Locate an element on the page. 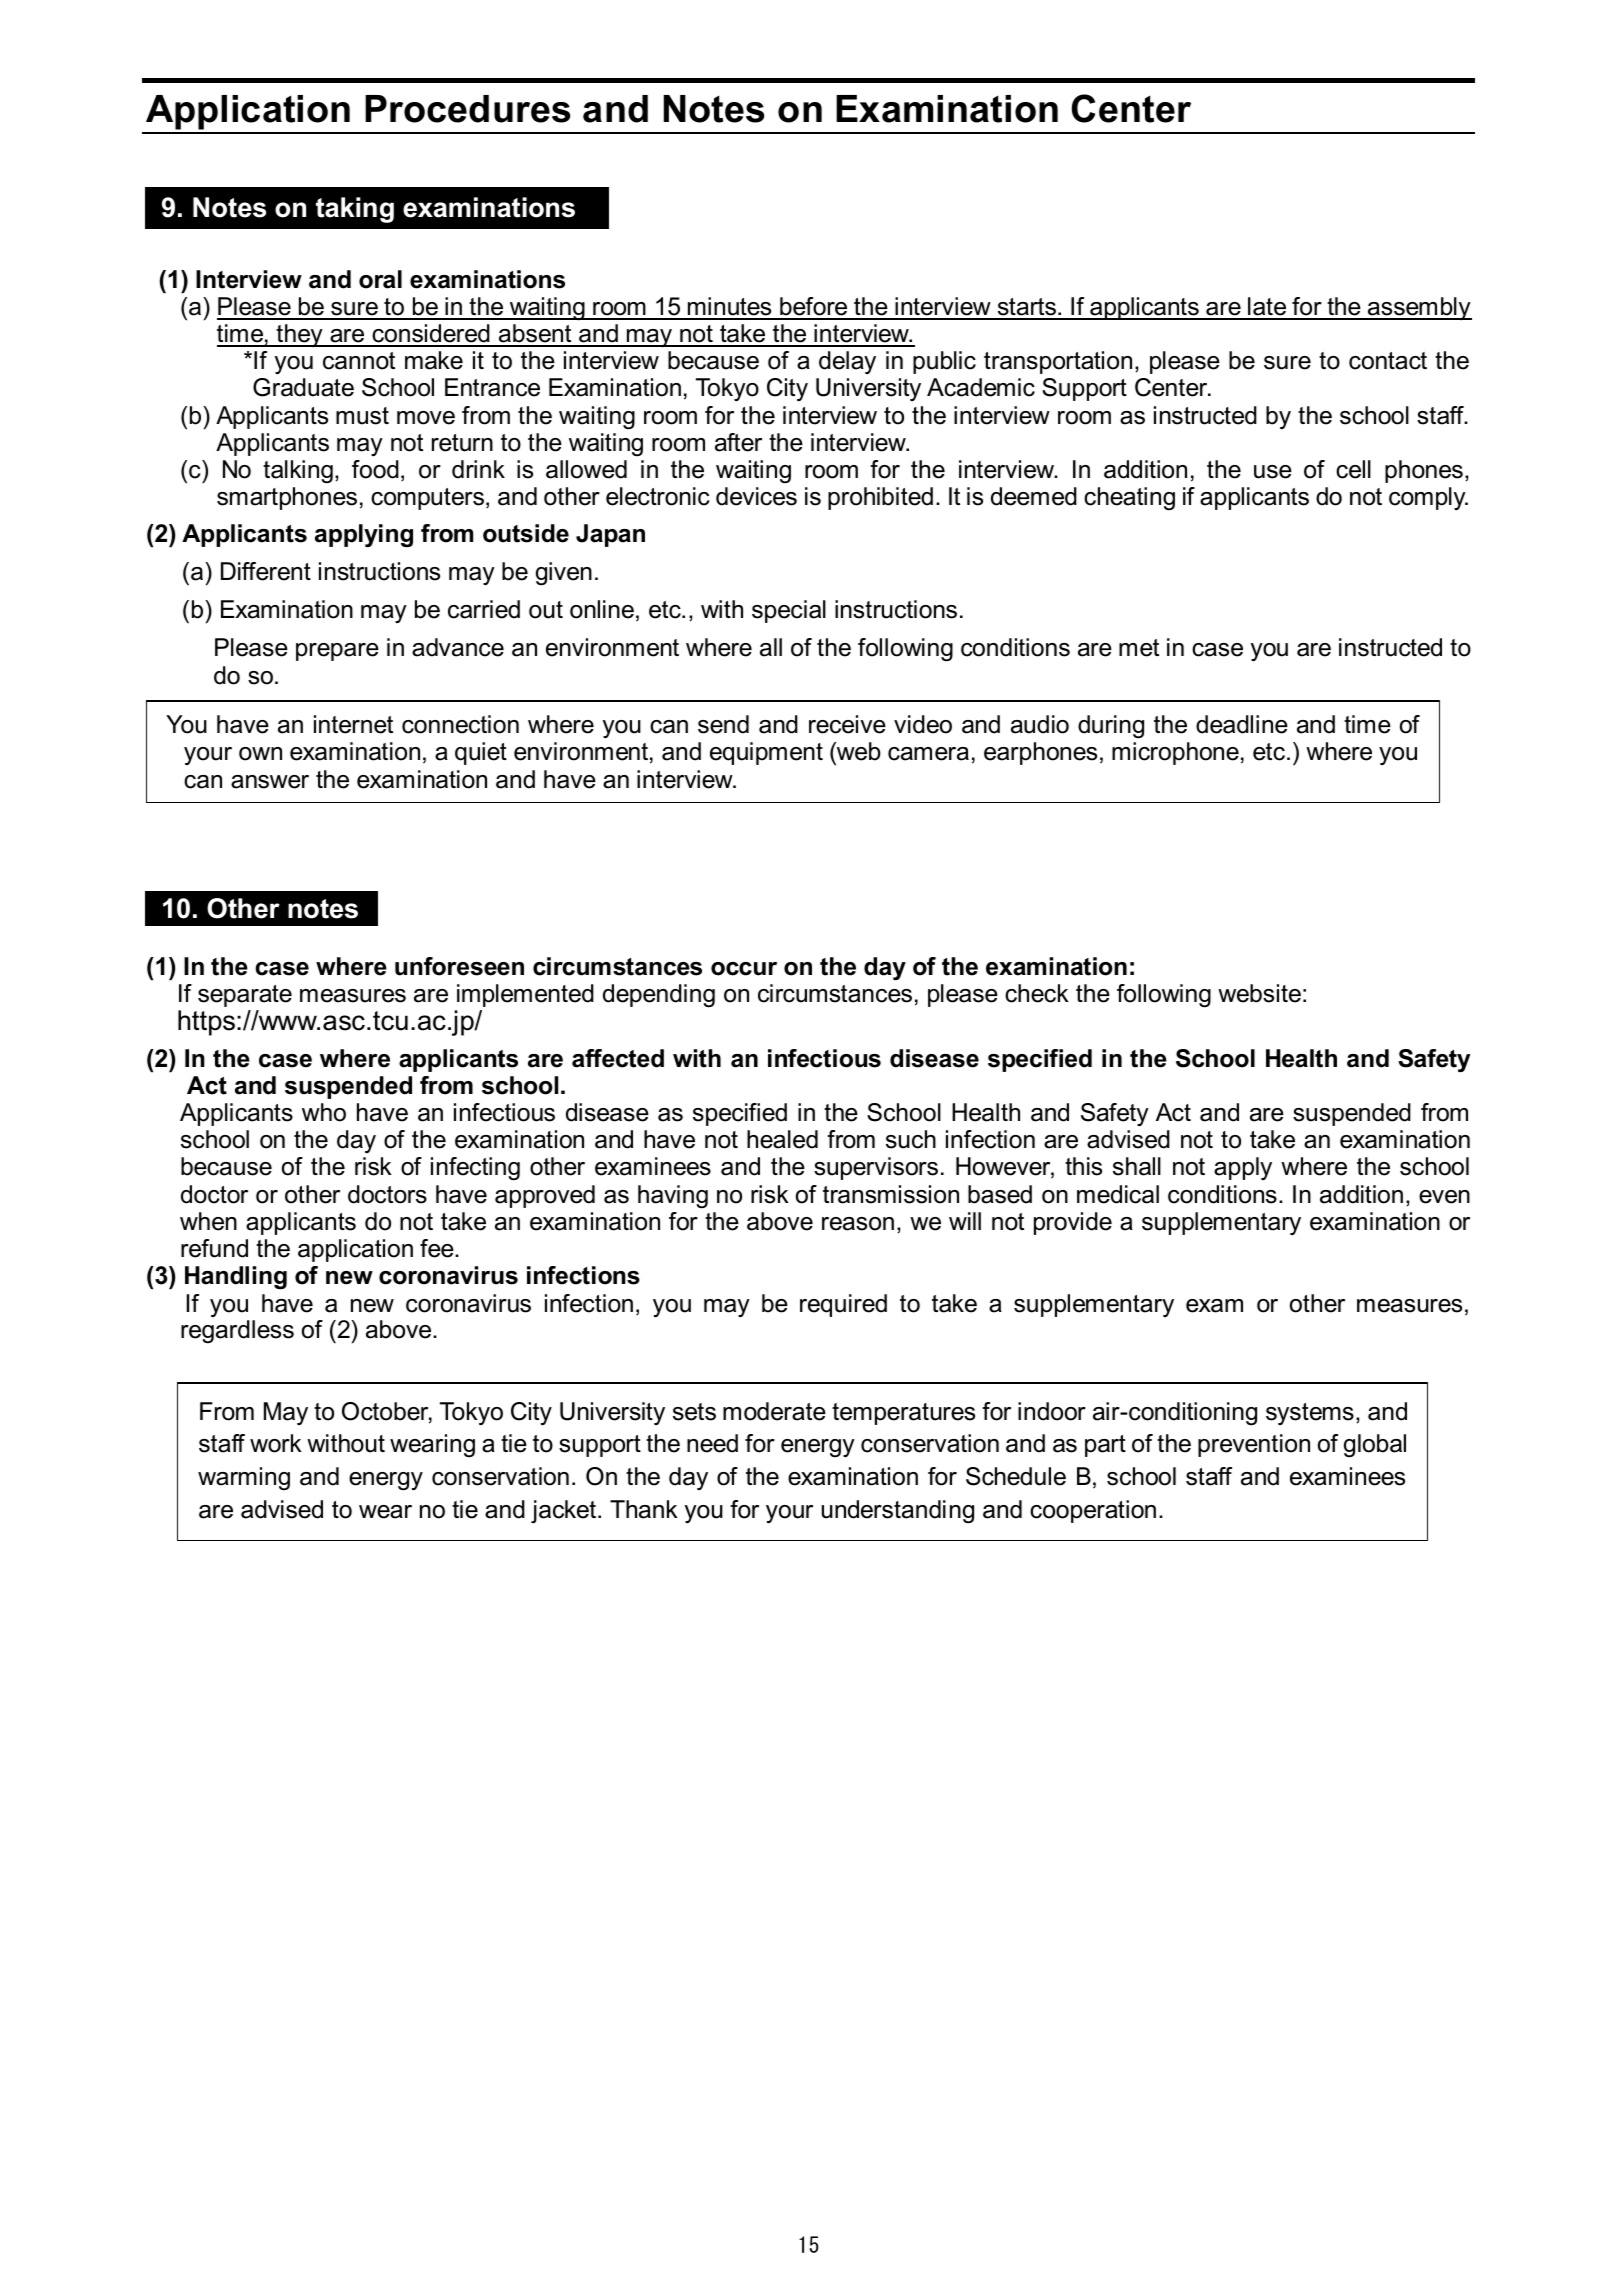 The image size is (1617, 2288). assembly is located at coordinates (1419, 308).
